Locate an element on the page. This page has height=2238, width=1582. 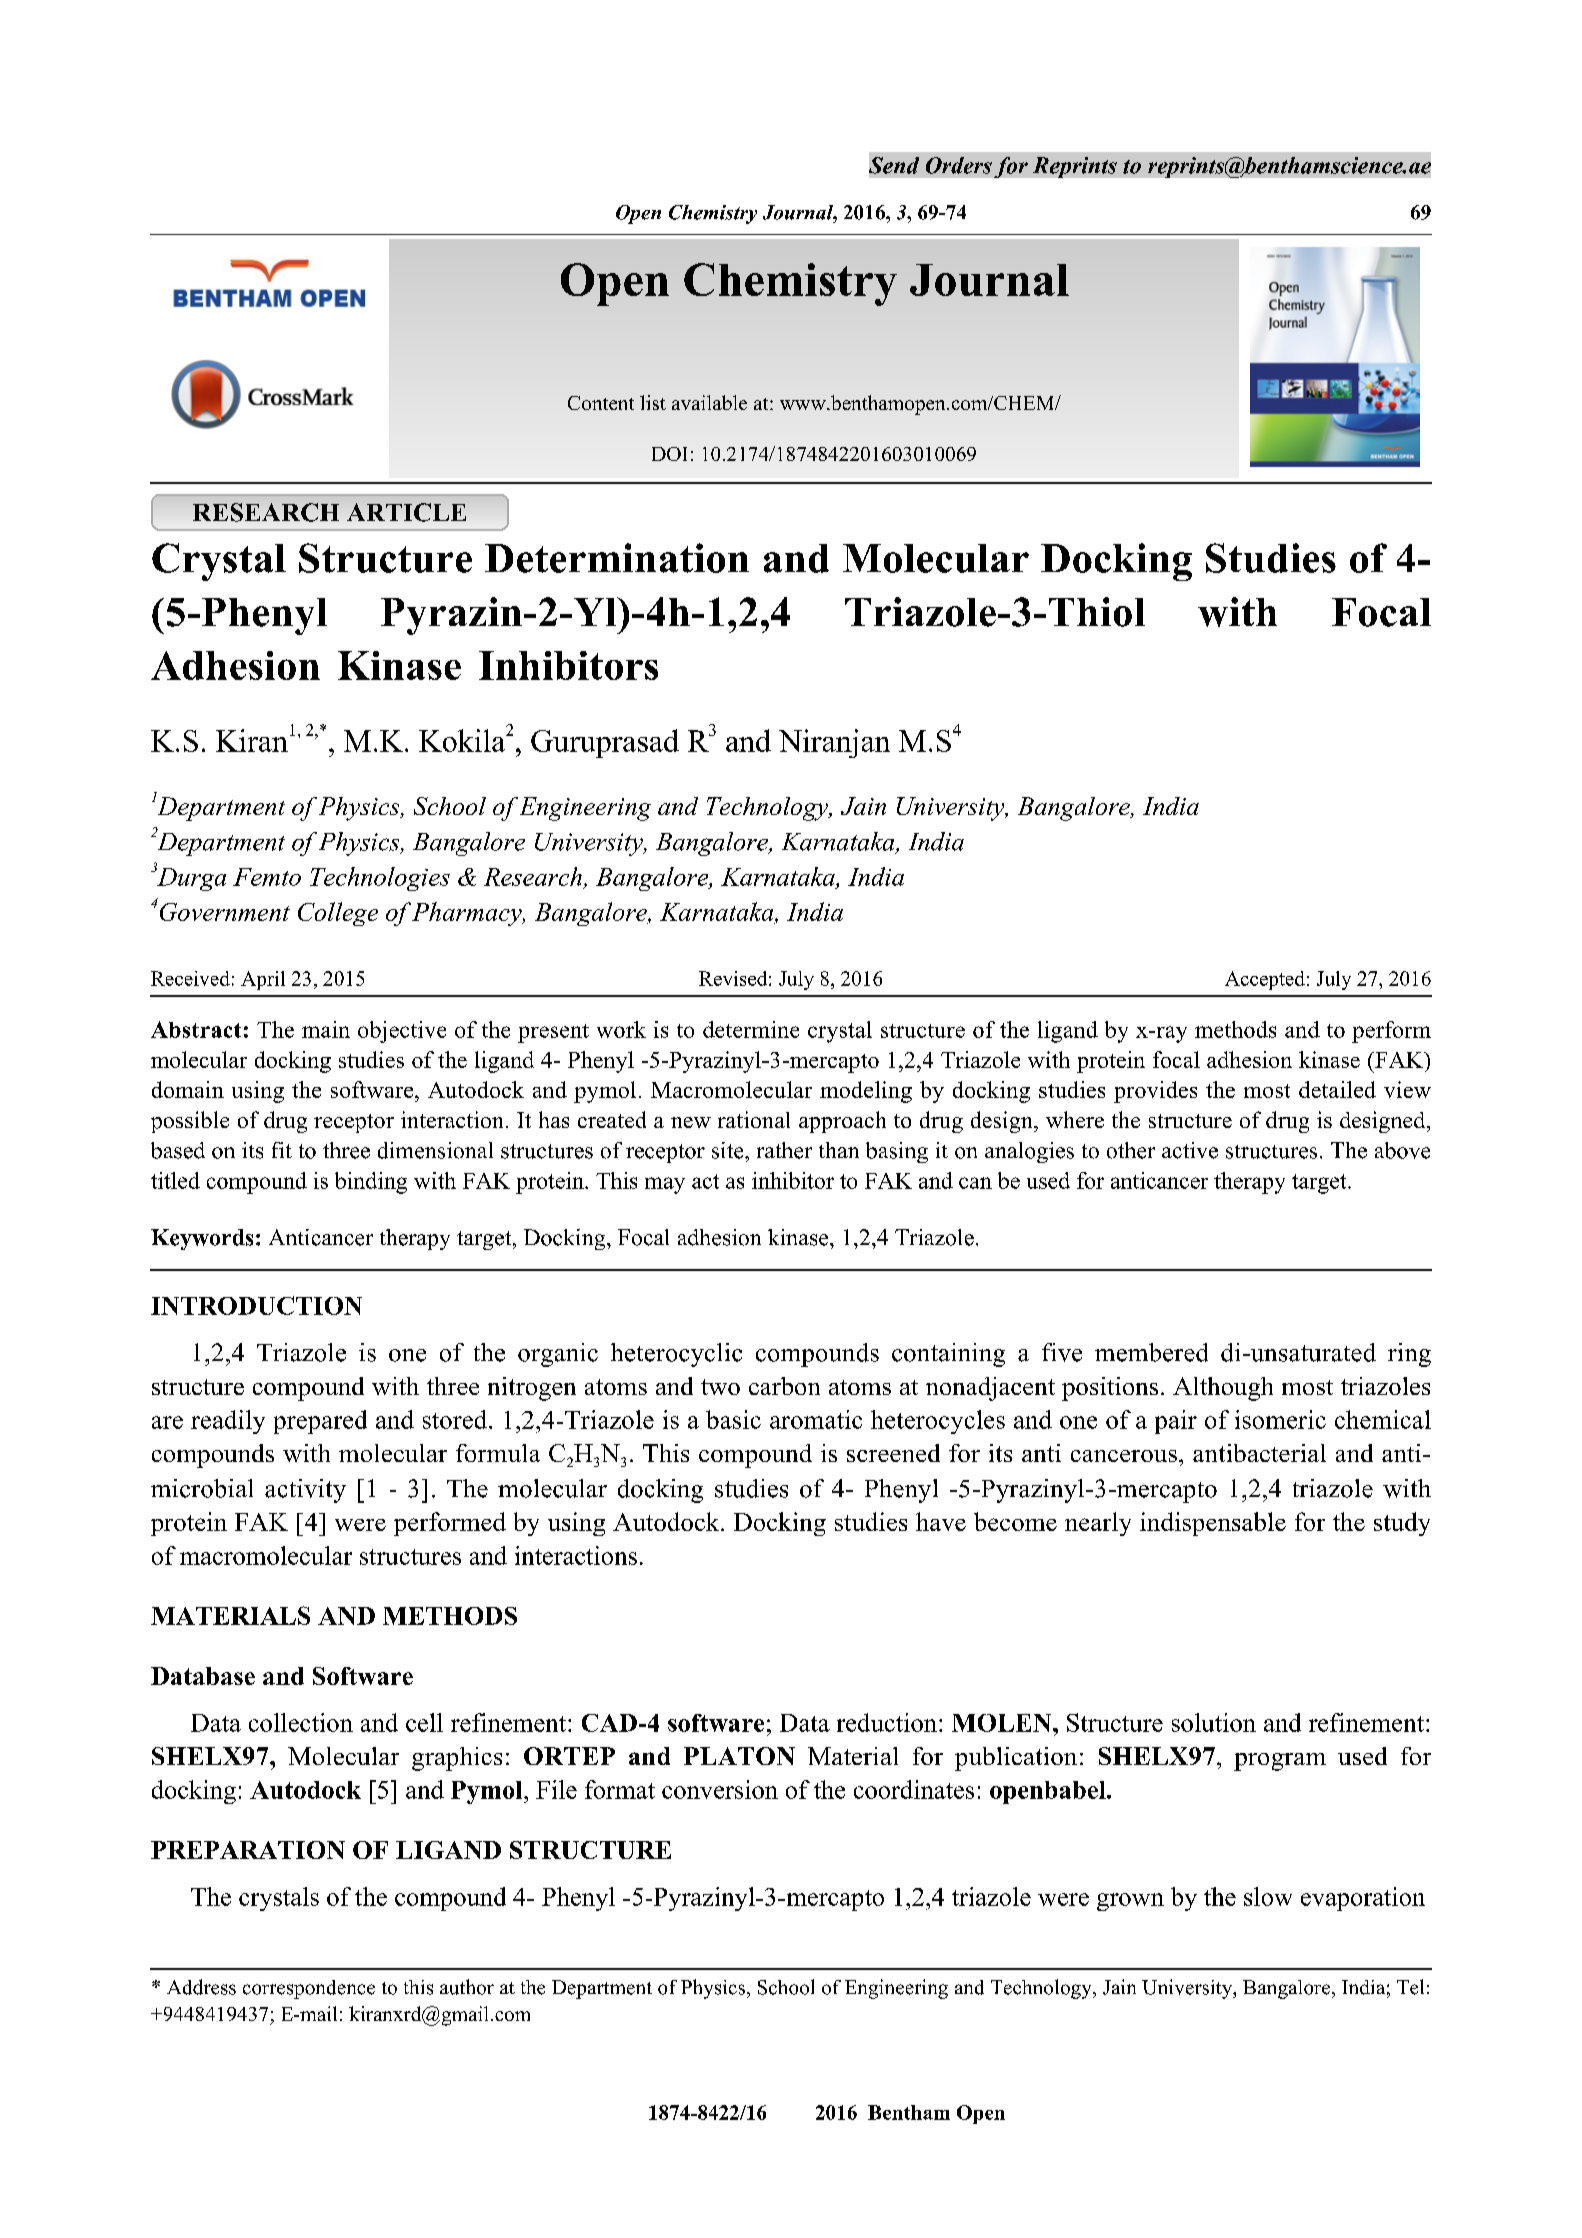
Accepted is located at coordinates (1265, 980).
